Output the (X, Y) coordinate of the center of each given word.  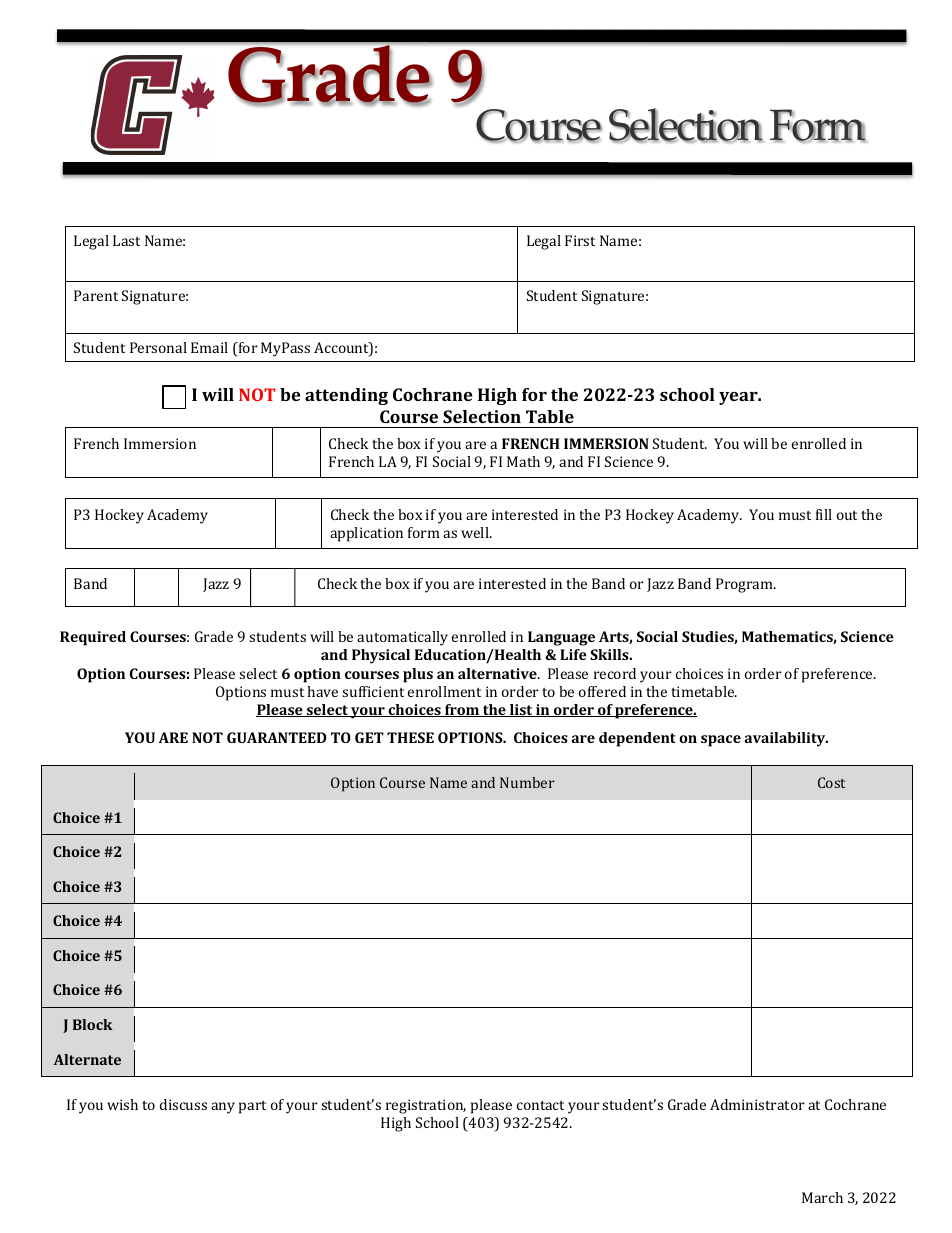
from (462, 710)
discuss (183, 1104)
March (822, 1197)
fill (824, 514)
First (580, 240)
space (721, 741)
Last (126, 240)
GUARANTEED (277, 737)
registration (426, 1106)
